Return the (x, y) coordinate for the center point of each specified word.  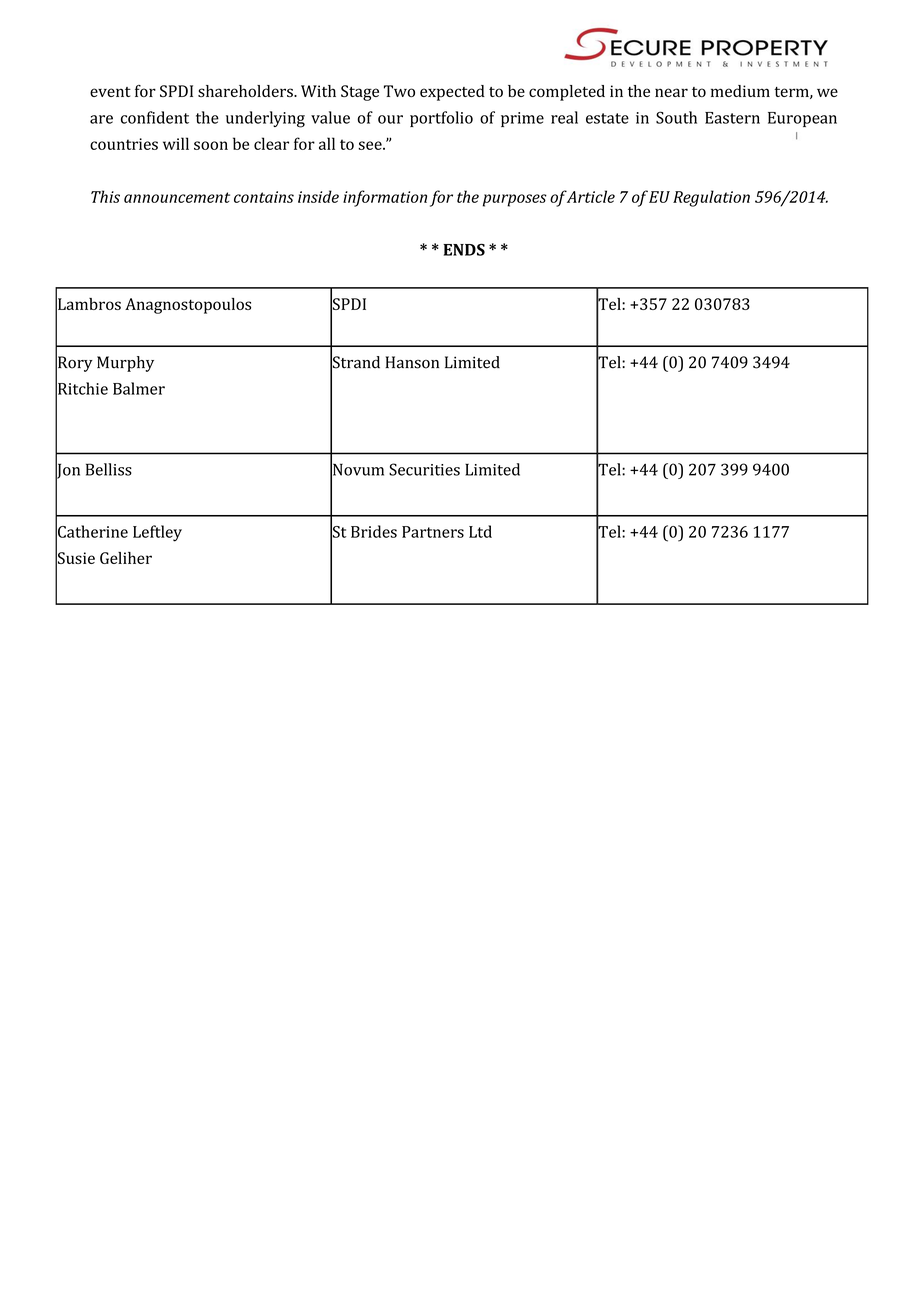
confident (155, 117)
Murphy (125, 364)
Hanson (412, 362)
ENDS (464, 249)
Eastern (732, 118)
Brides (374, 531)
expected (452, 93)
